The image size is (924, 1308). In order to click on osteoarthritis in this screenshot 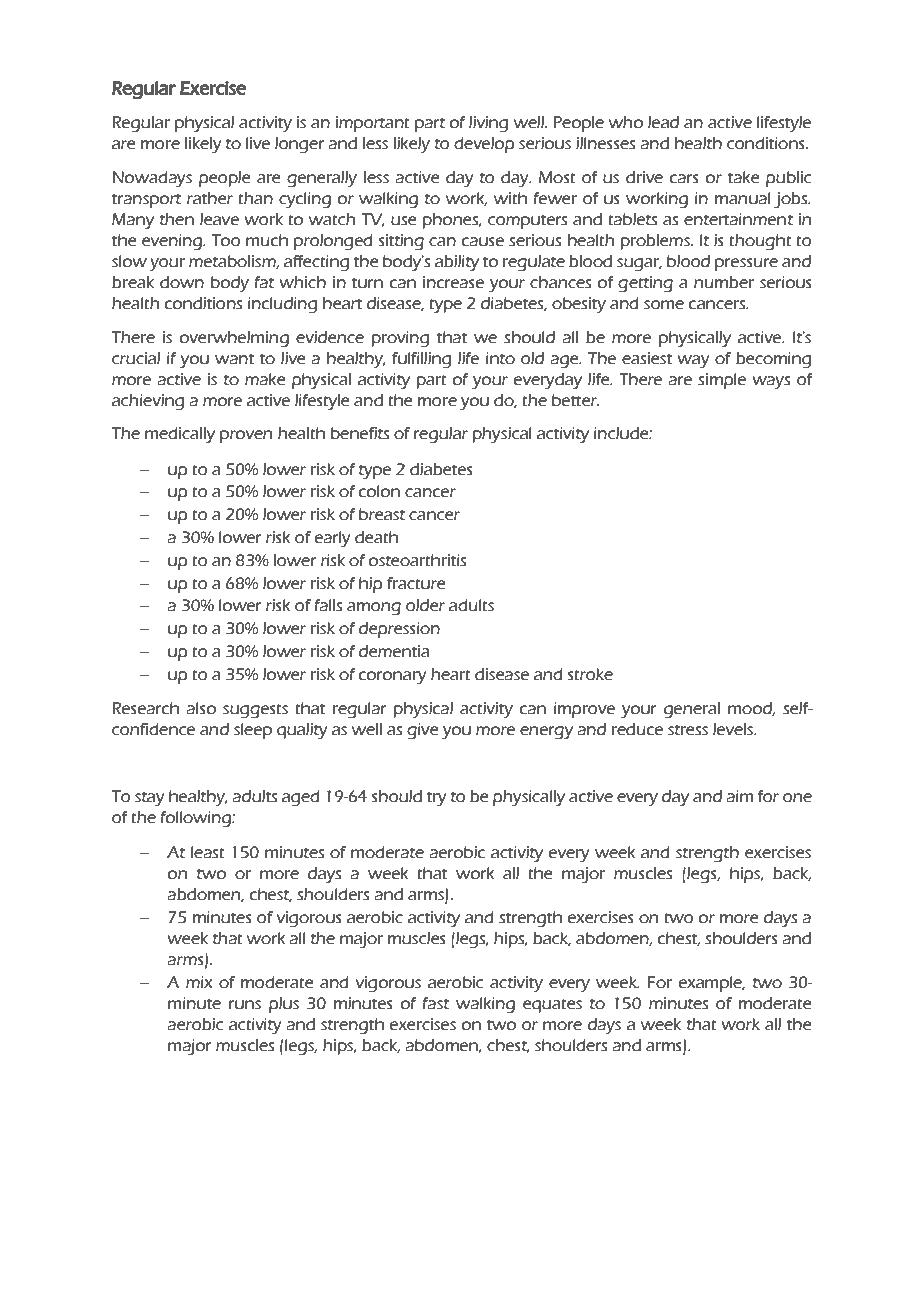, I will do `click(417, 560)`.
